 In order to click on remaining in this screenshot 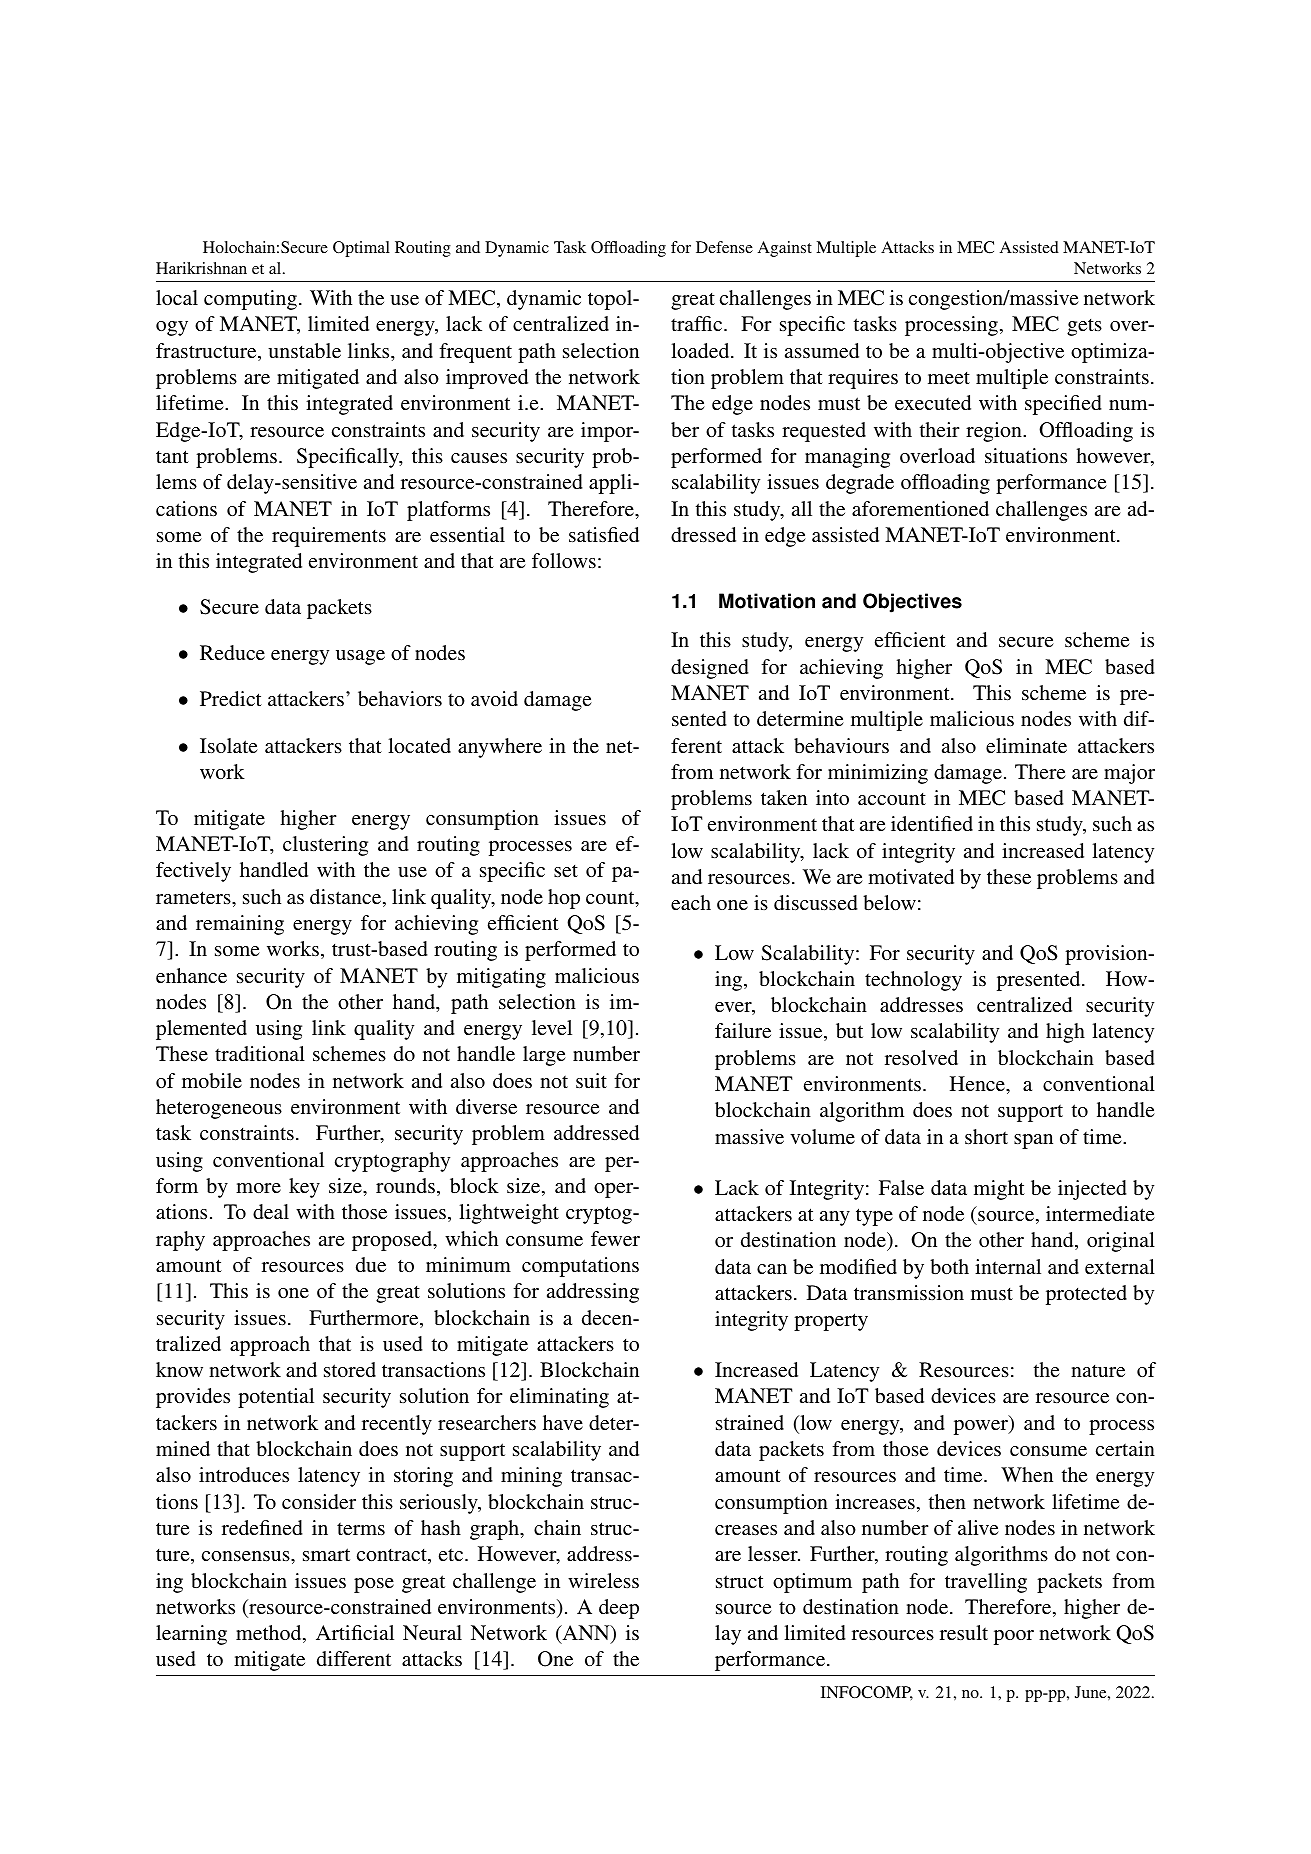, I will do `click(240, 925)`.
